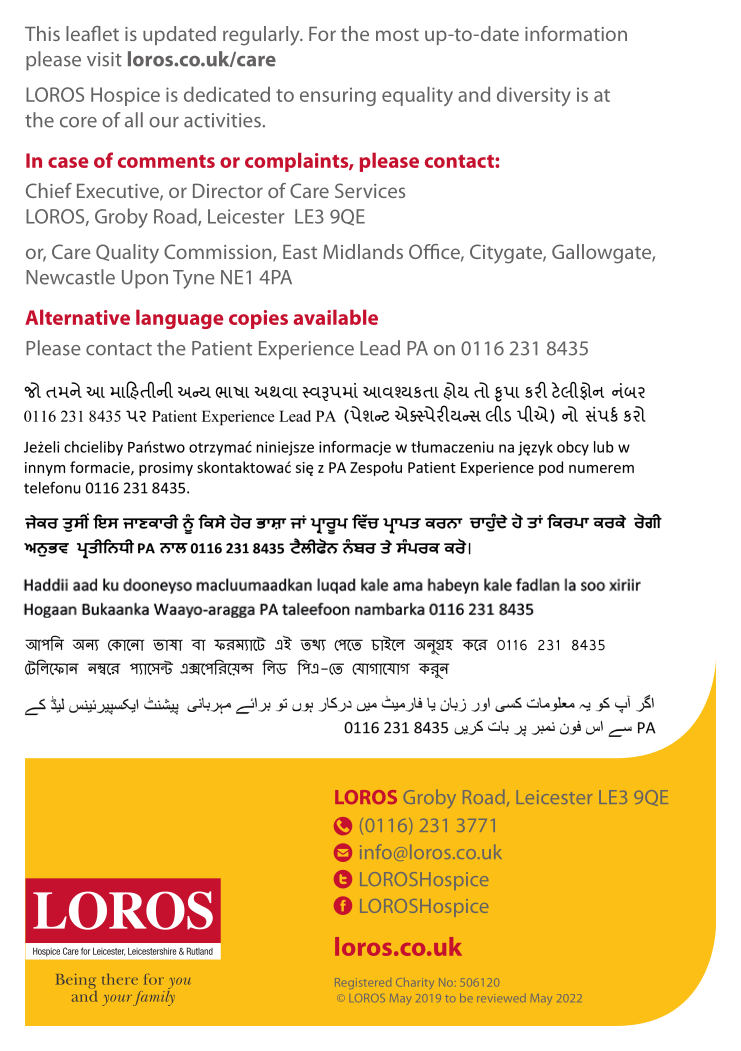 The image size is (741, 1051). Describe the element at coordinates (222, 348) in the image. I see `Patient` at that location.
